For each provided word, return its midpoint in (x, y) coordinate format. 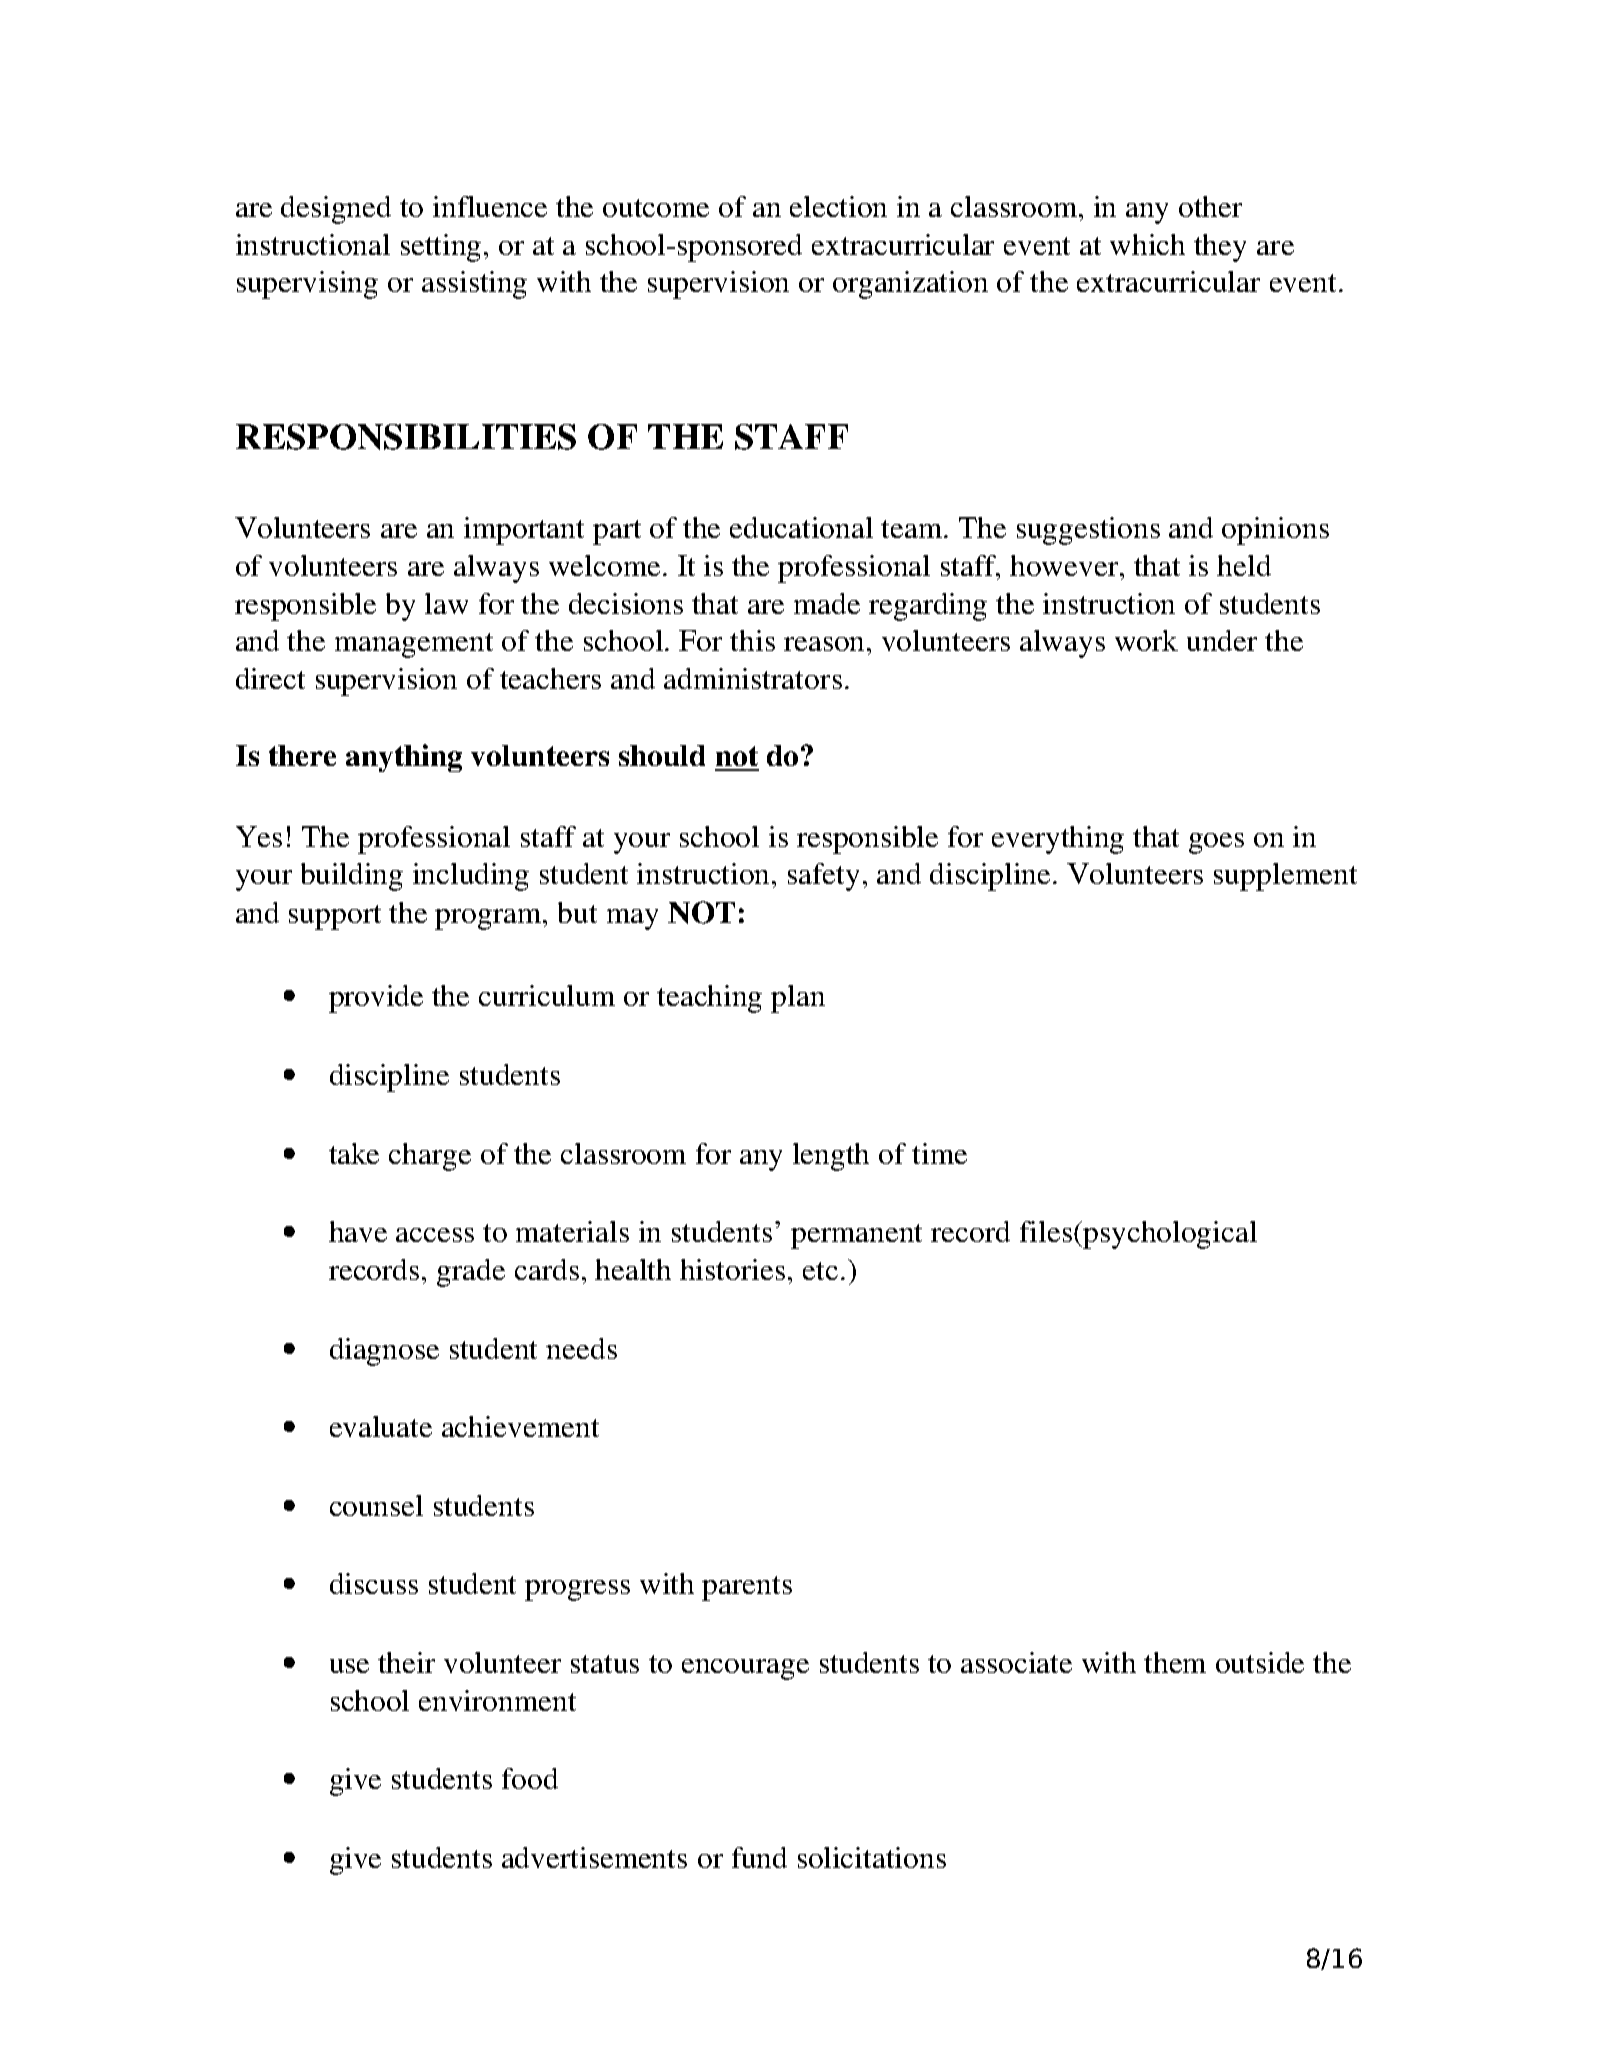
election (838, 206)
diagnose (384, 1352)
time (939, 1153)
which (1147, 244)
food (530, 1778)
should (662, 755)
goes (1216, 843)
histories (732, 1269)
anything (404, 758)
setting (441, 248)
